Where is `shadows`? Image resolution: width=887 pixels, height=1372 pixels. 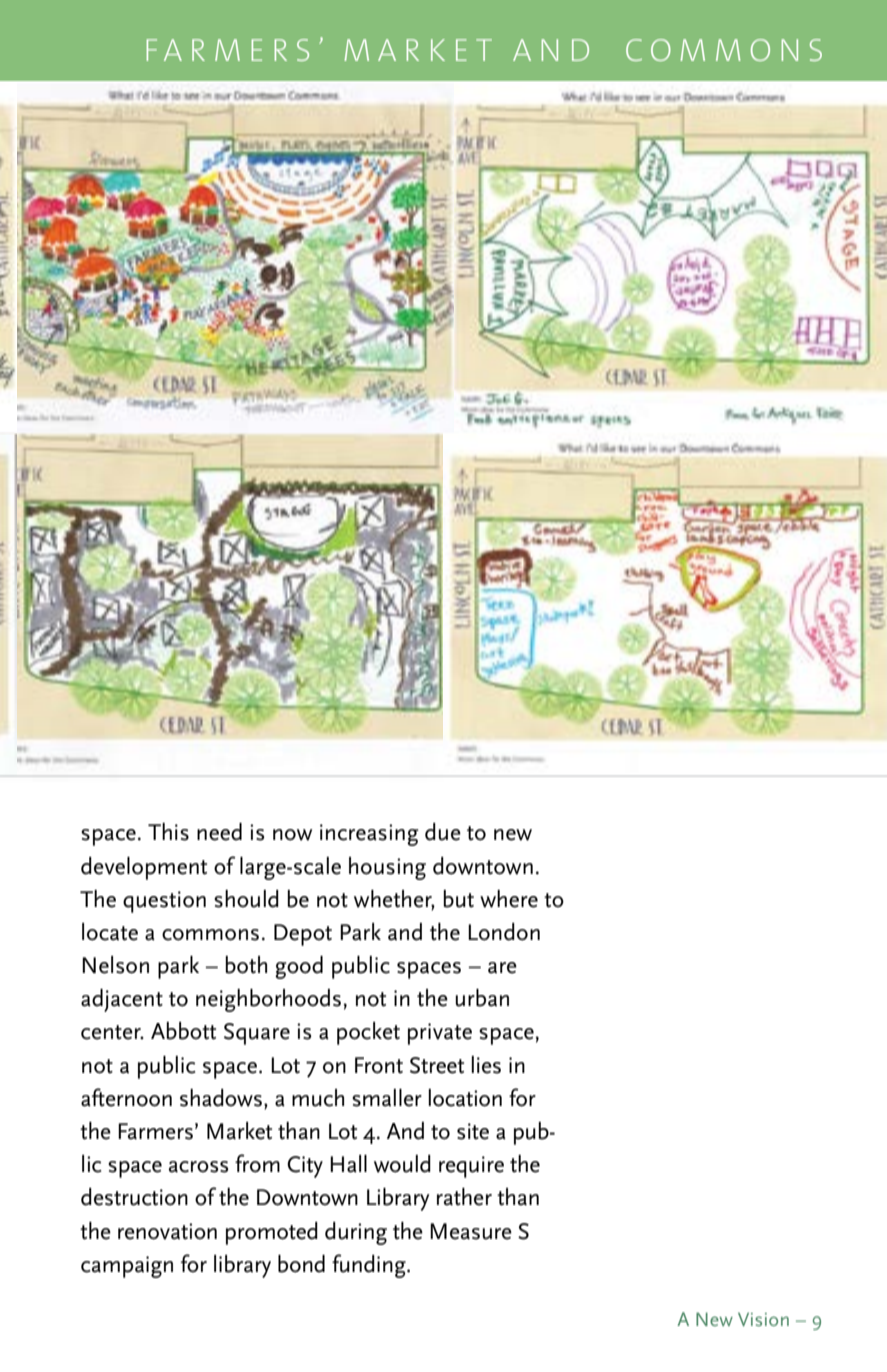
shadows is located at coordinates (221, 1098).
